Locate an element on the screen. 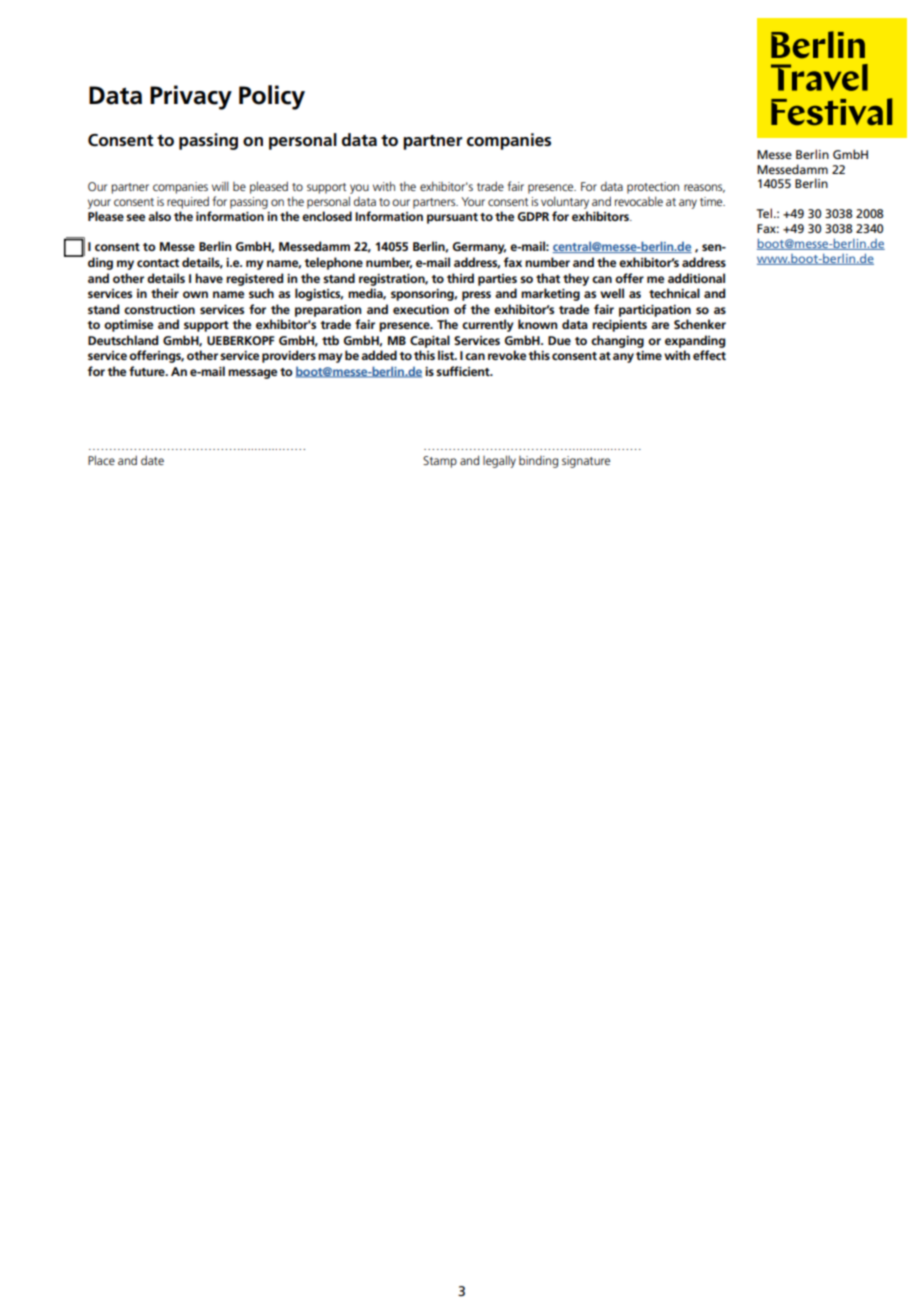  protection is located at coordinates (653, 188).
